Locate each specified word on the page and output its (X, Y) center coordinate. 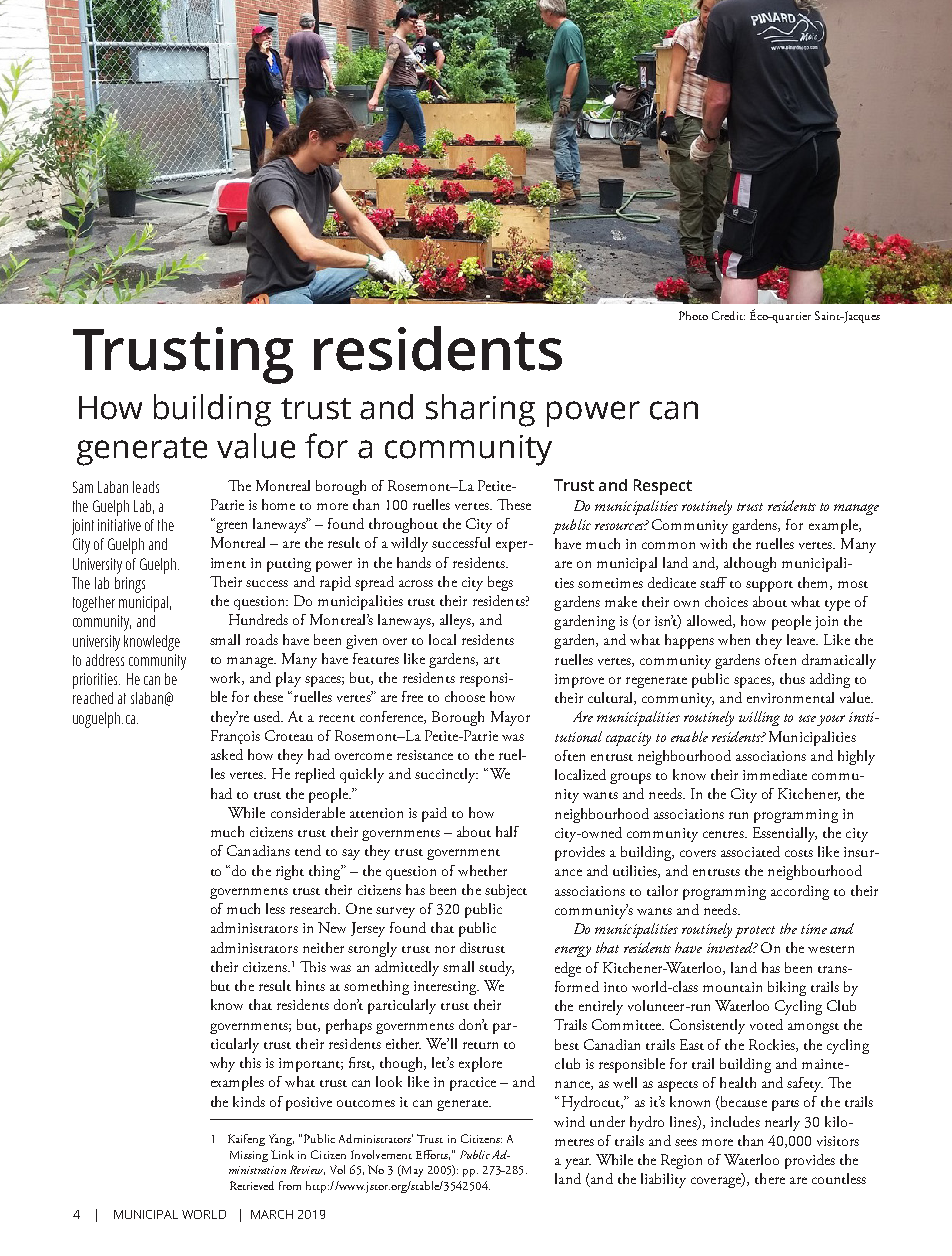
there (770, 1178)
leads (146, 487)
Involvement (381, 1154)
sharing (480, 410)
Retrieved (252, 1185)
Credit (728, 315)
